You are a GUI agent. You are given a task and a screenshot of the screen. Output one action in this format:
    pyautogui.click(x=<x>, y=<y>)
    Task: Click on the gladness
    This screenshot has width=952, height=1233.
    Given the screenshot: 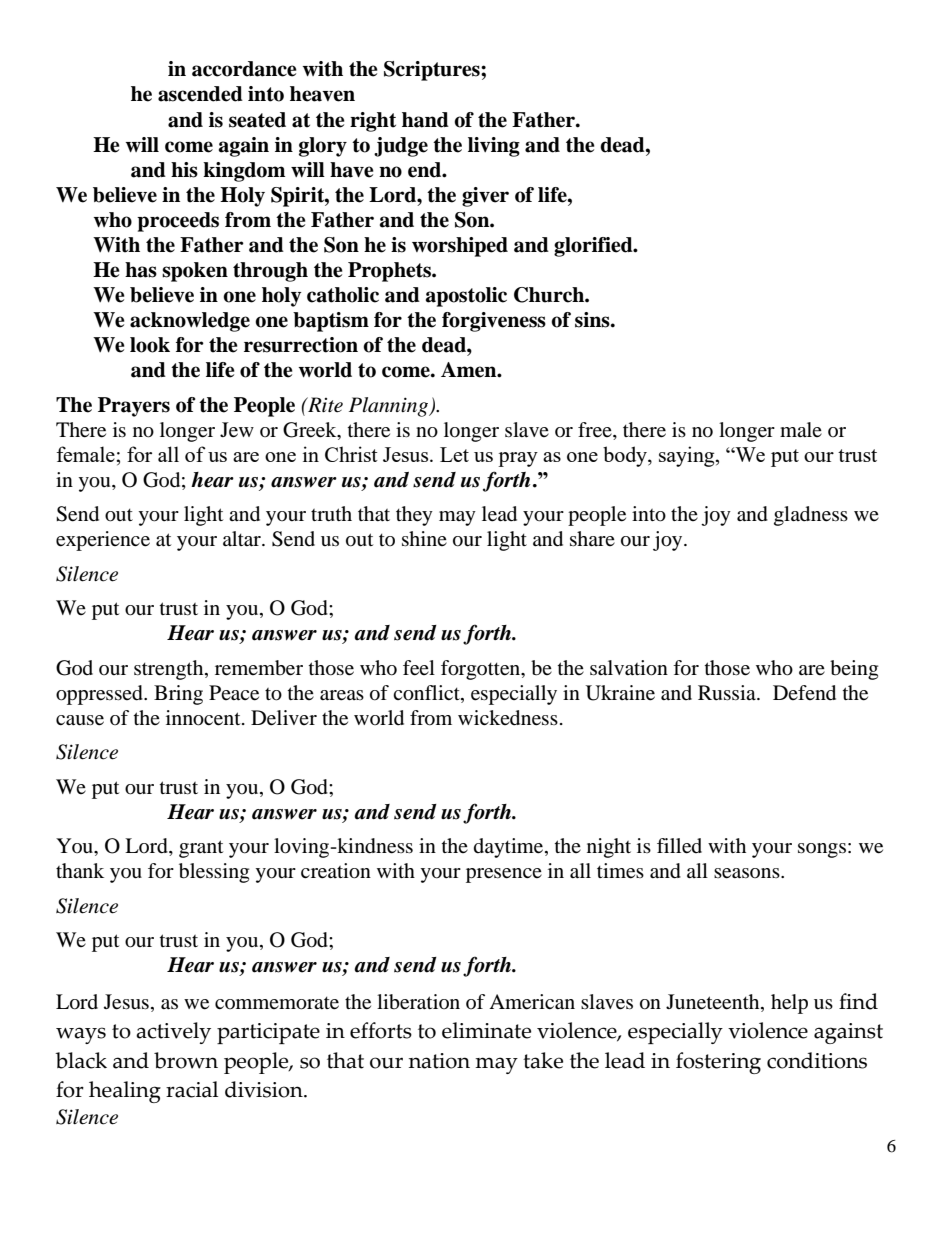 What is the action you would take?
    pyautogui.click(x=811, y=516)
